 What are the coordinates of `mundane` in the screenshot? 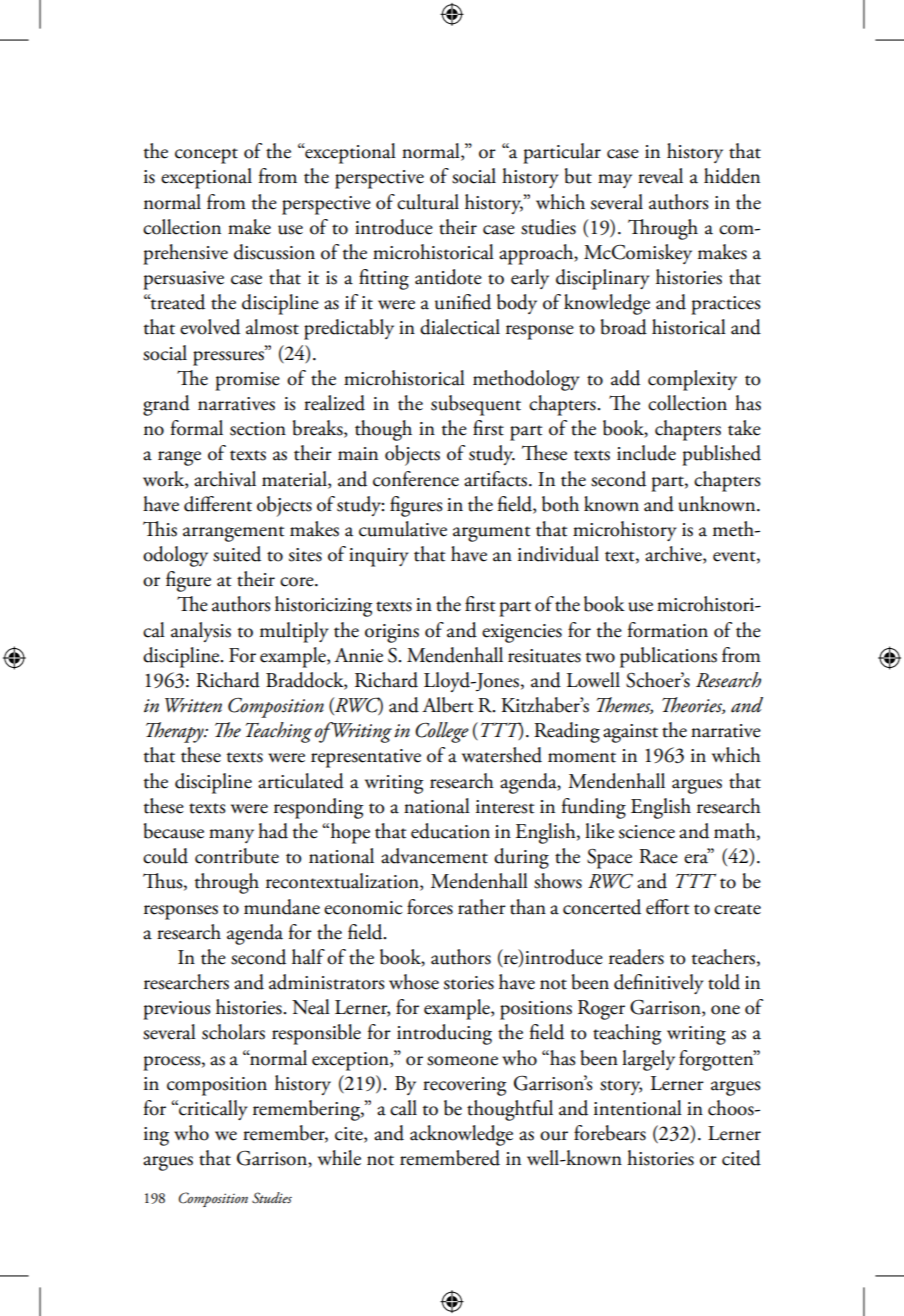 It's located at (282, 907).
